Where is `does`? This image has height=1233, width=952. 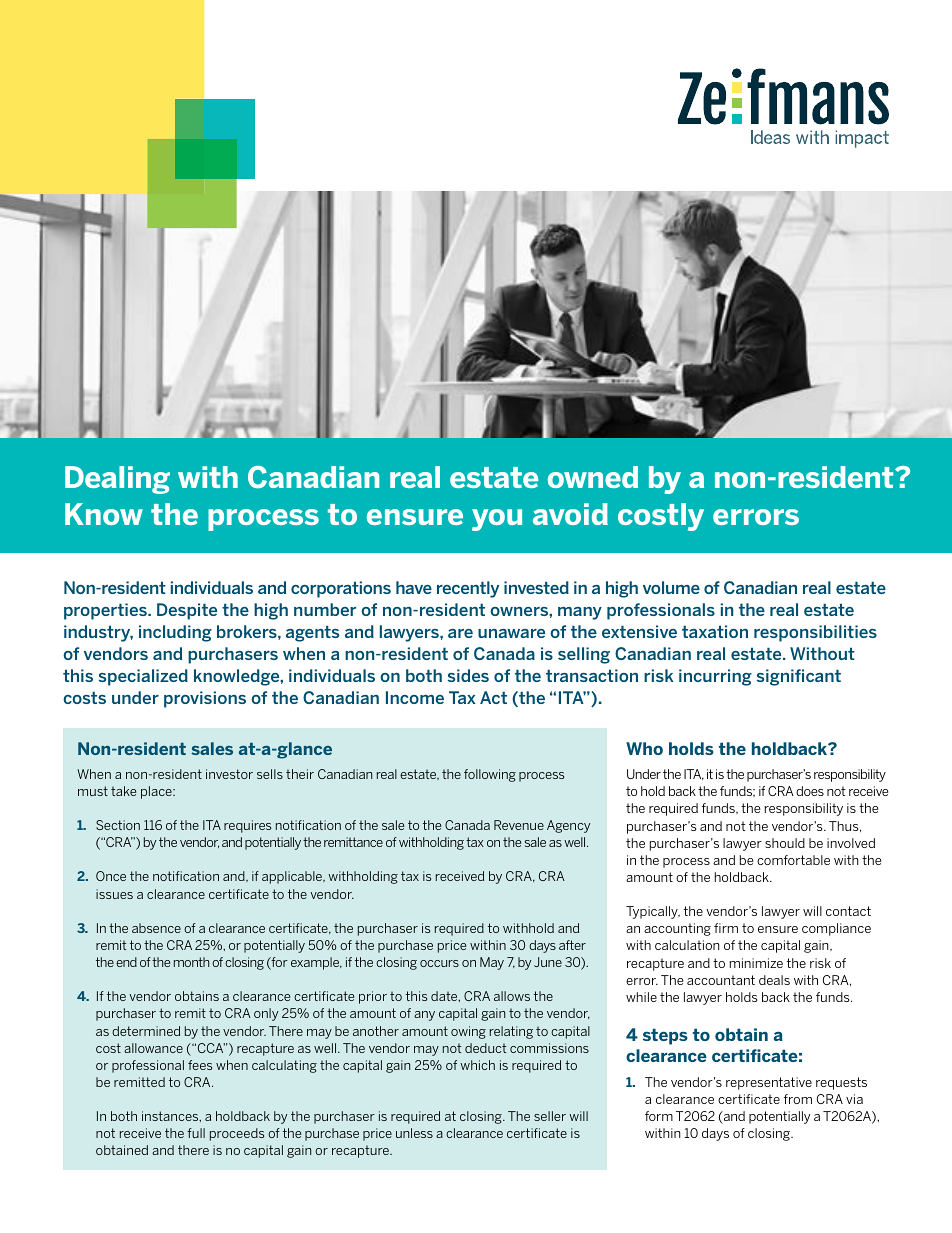
does is located at coordinates (810, 791).
